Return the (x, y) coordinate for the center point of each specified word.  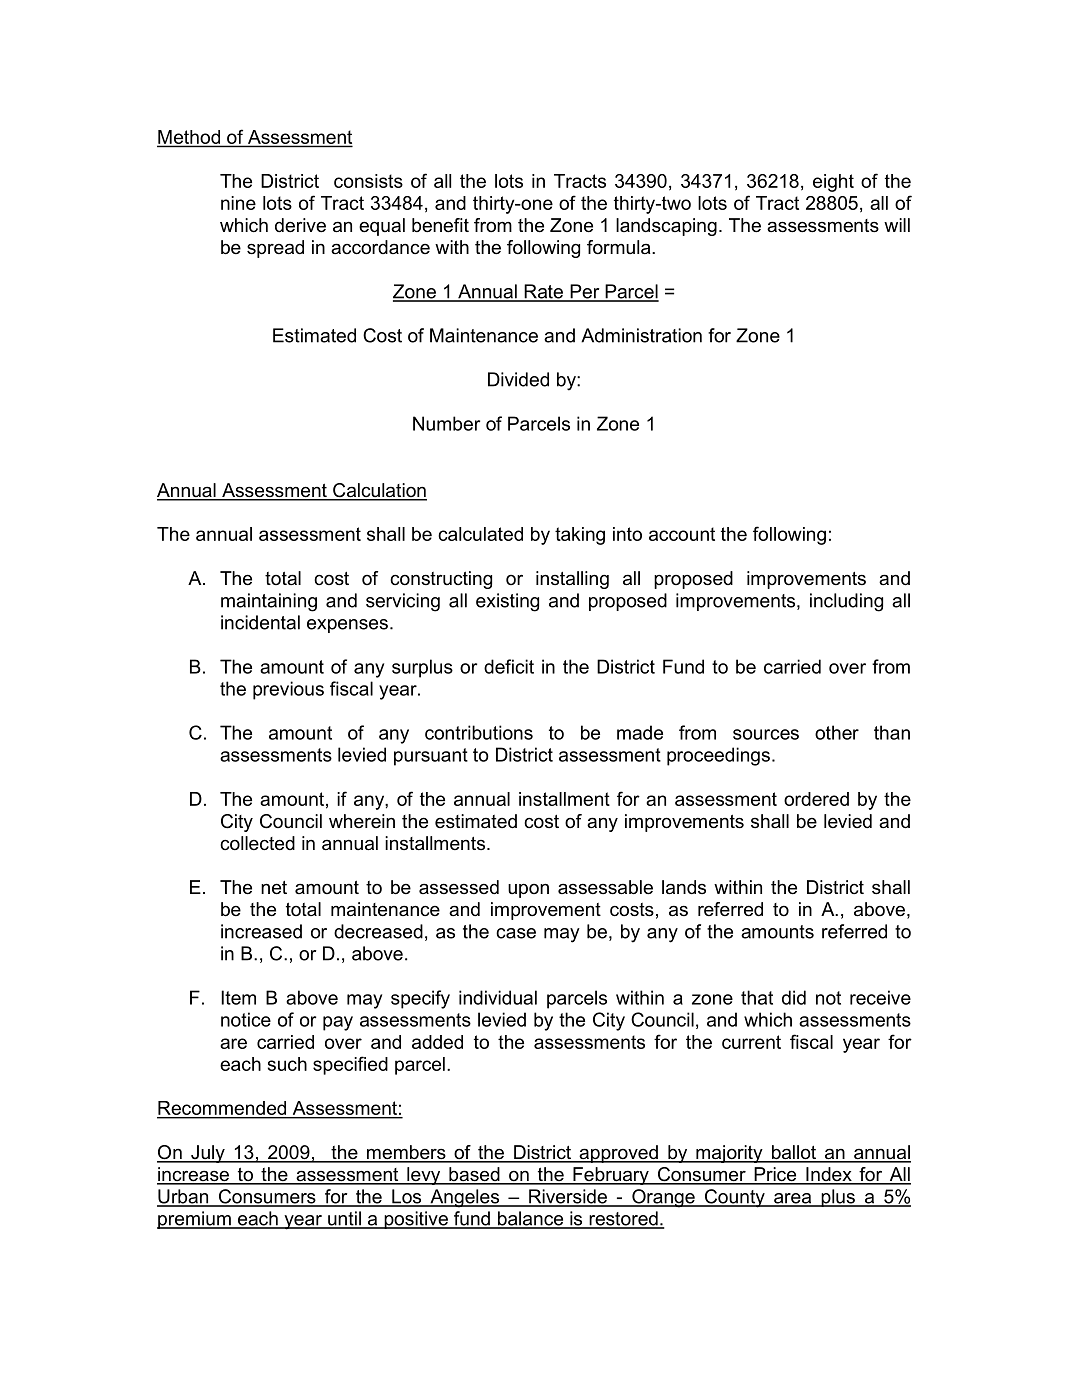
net (274, 888)
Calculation (379, 491)
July (208, 1154)
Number (446, 423)
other (837, 732)
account (682, 534)
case (516, 933)
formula (620, 247)
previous (288, 690)
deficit (509, 666)
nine (238, 203)
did (794, 997)
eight (833, 183)
